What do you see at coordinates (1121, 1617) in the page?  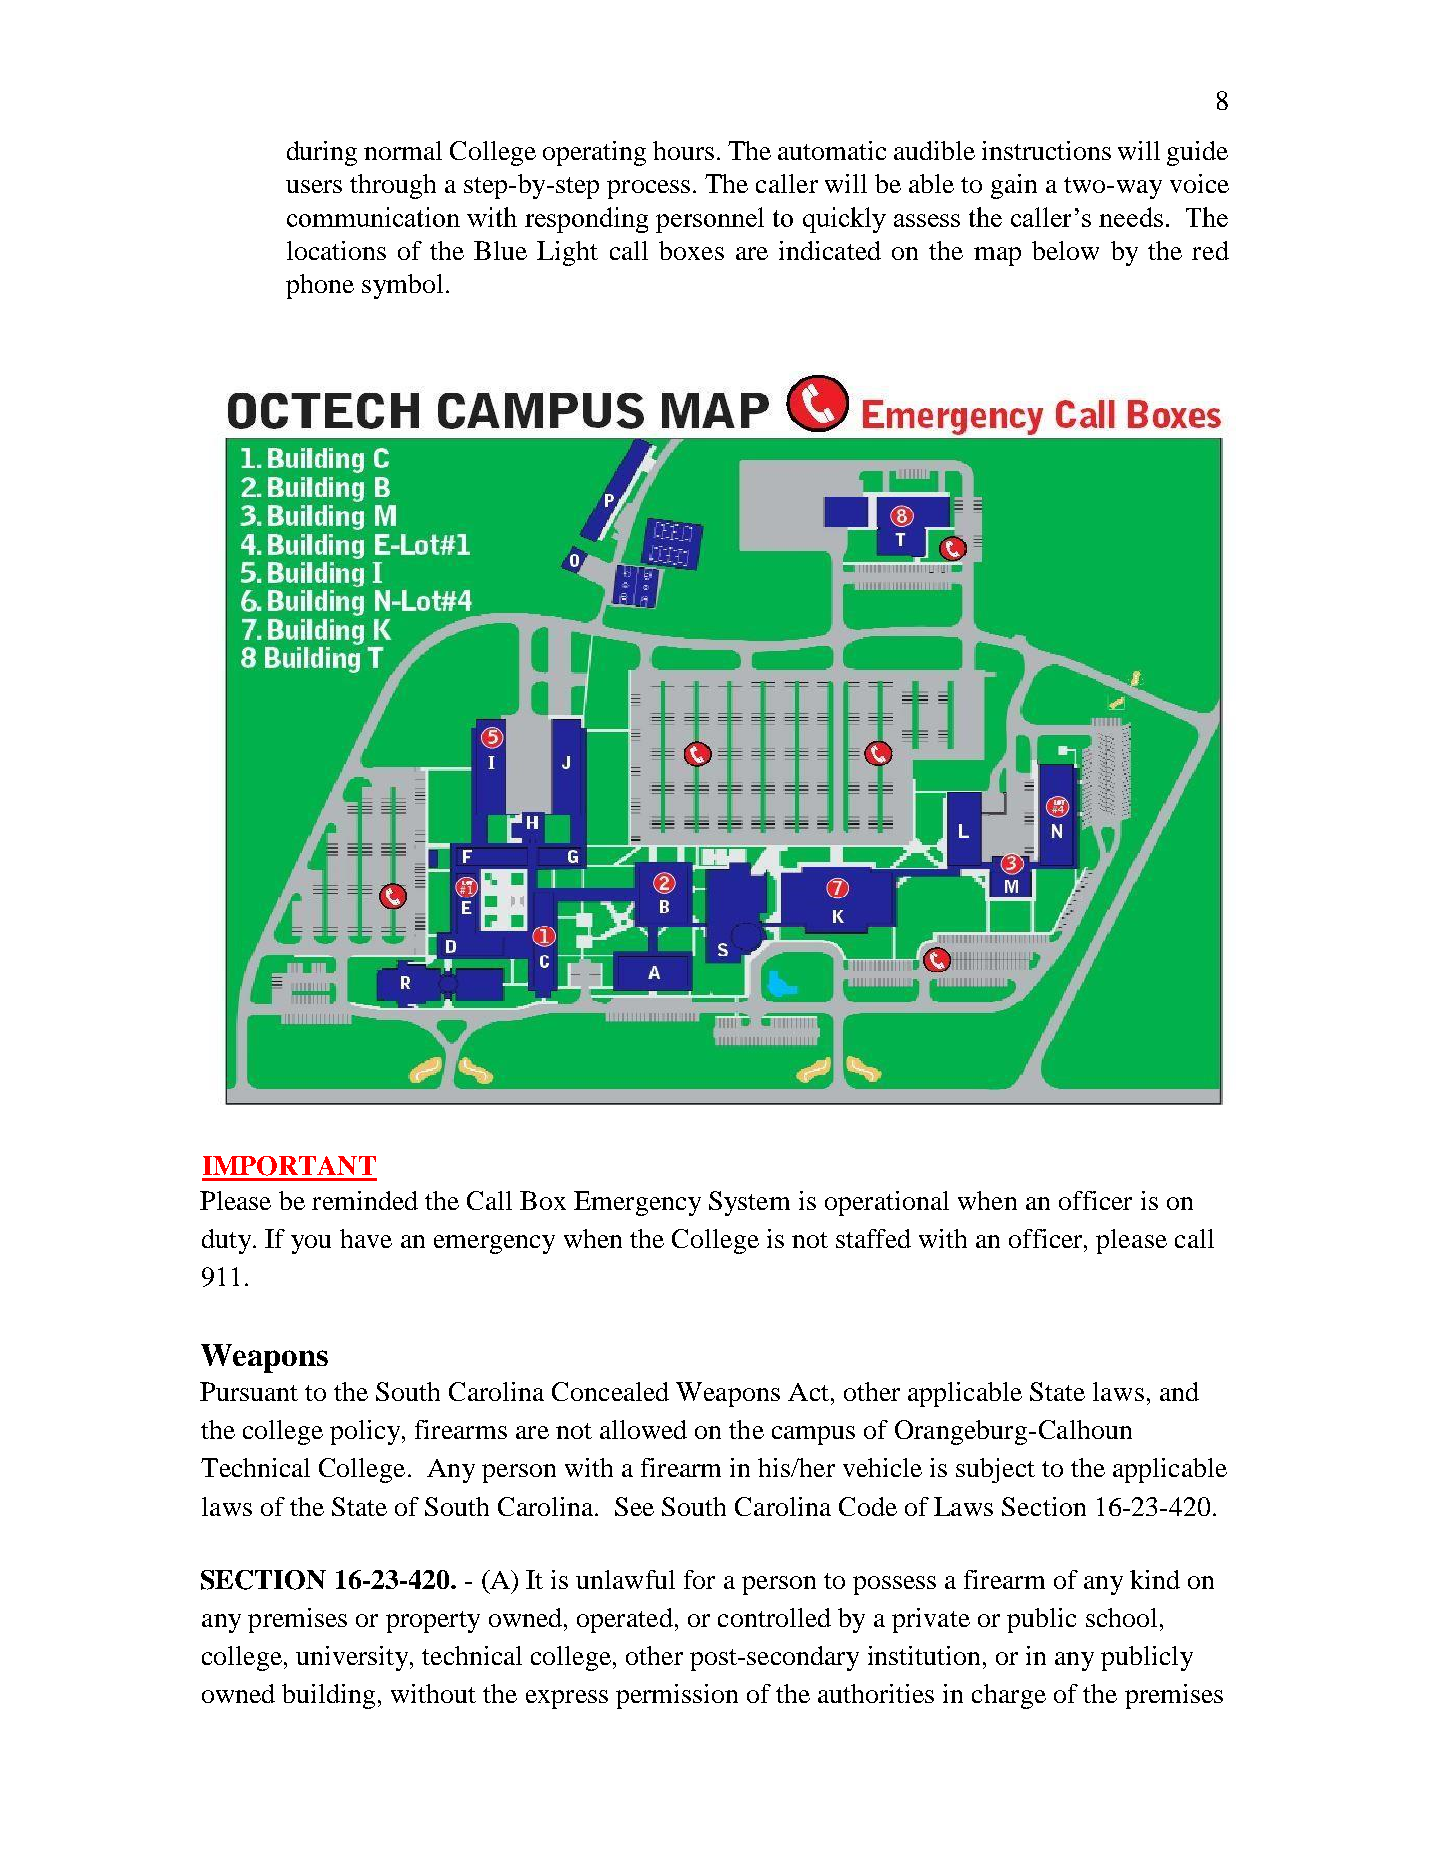 I see `school` at bounding box center [1121, 1617].
